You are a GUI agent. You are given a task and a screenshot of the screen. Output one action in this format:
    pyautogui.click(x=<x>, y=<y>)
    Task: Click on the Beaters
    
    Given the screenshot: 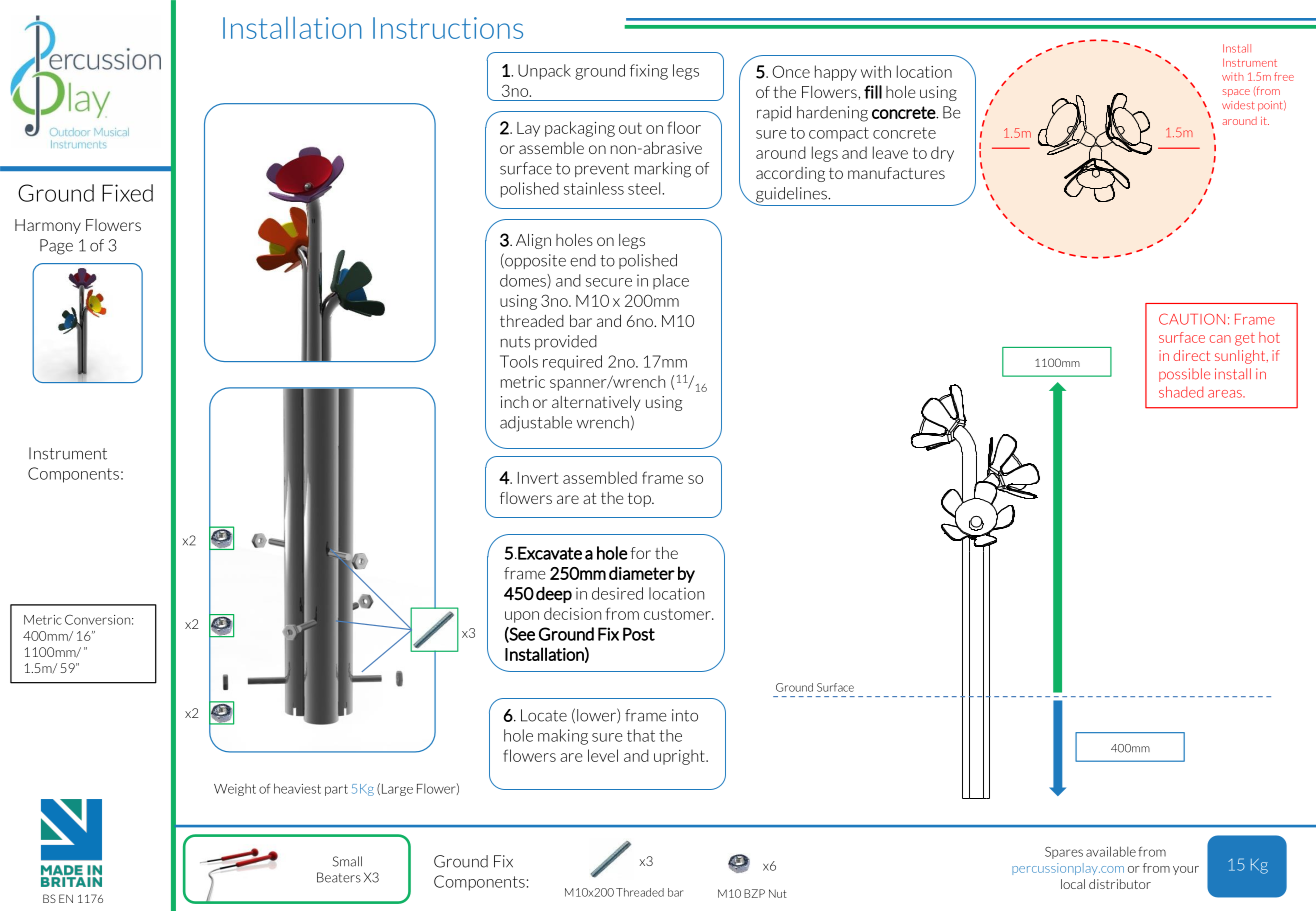 What is the action you would take?
    pyautogui.click(x=339, y=877)
